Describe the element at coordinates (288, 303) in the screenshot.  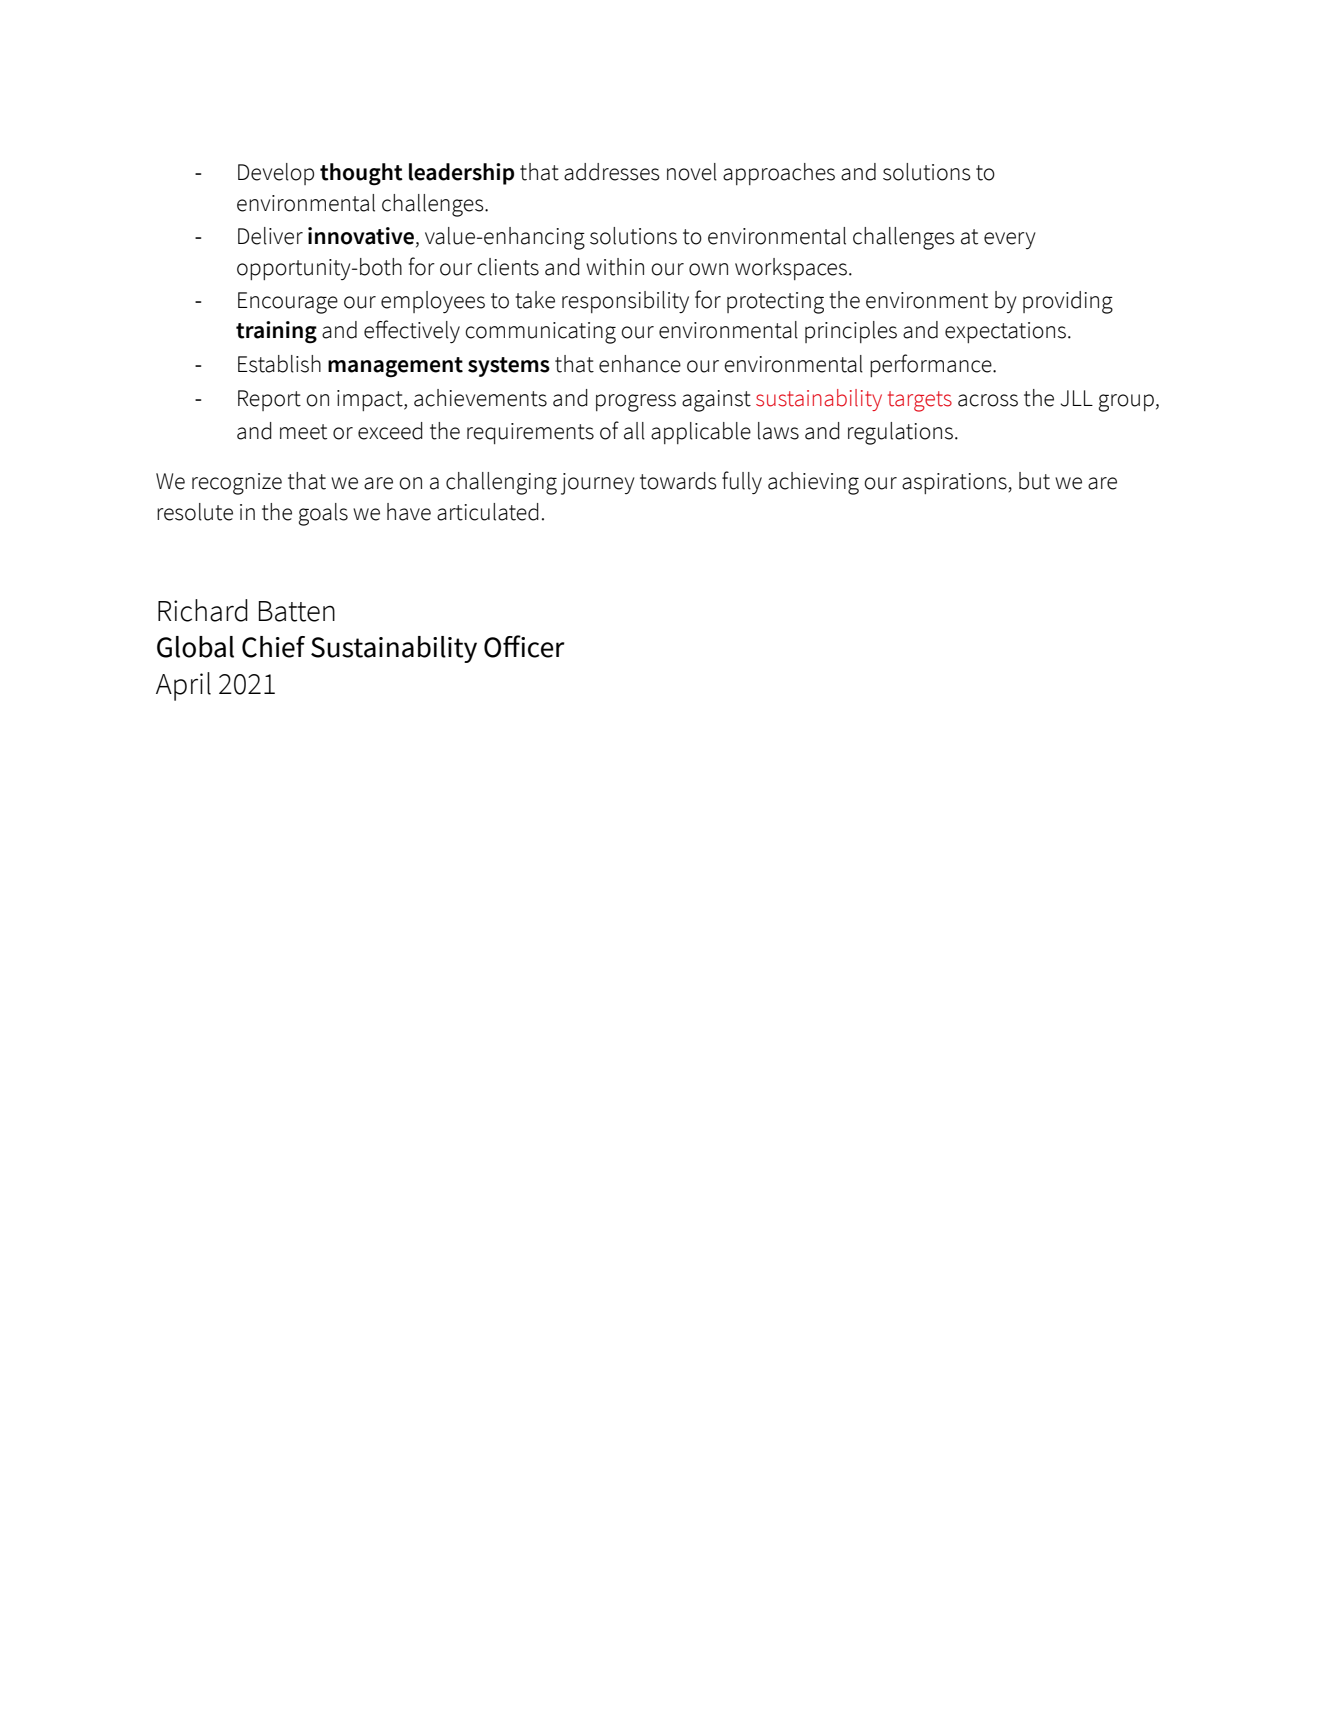
I see `Encourage` at that location.
